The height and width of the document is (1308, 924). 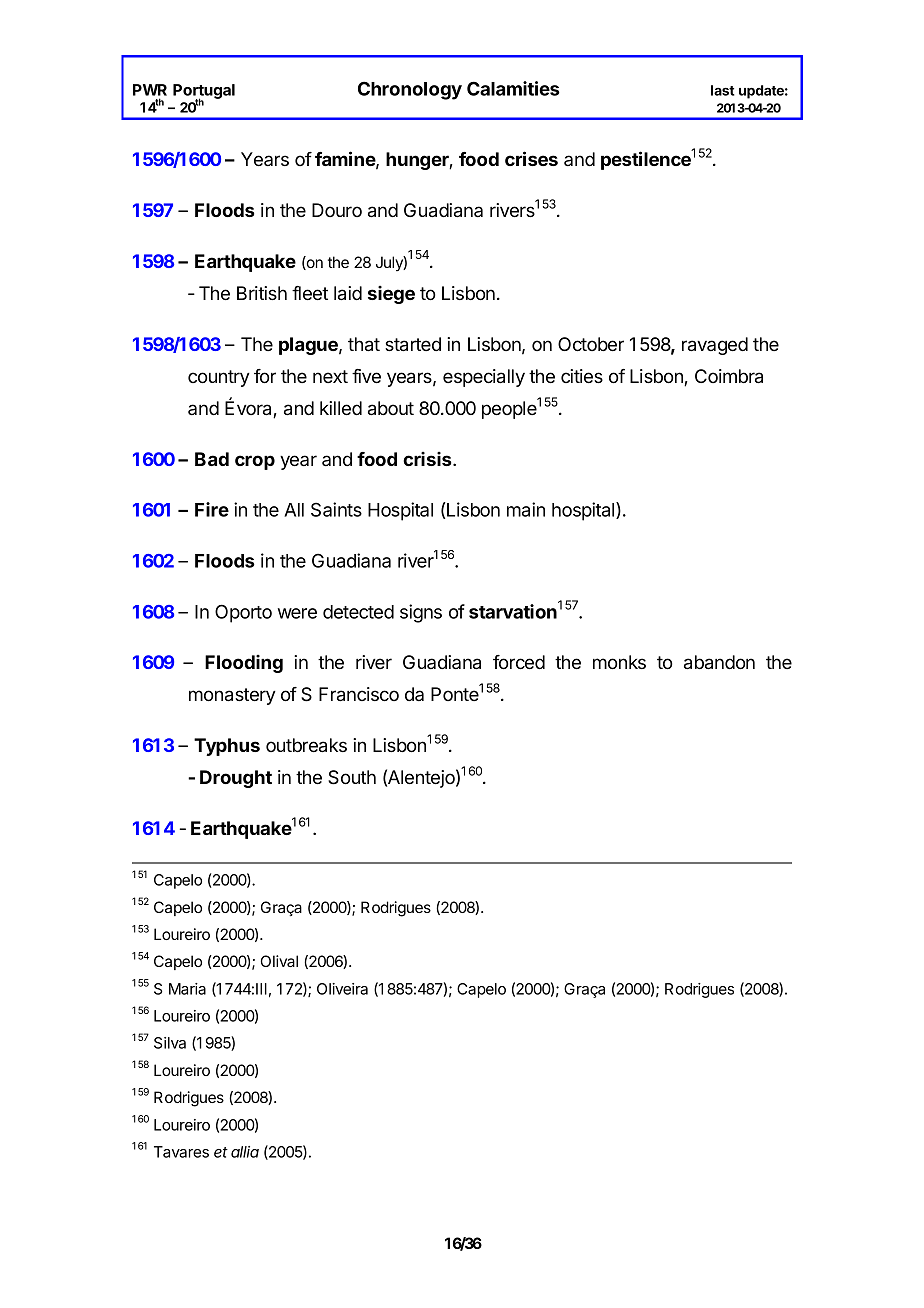 I want to click on Francisco, so click(x=359, y=694).
